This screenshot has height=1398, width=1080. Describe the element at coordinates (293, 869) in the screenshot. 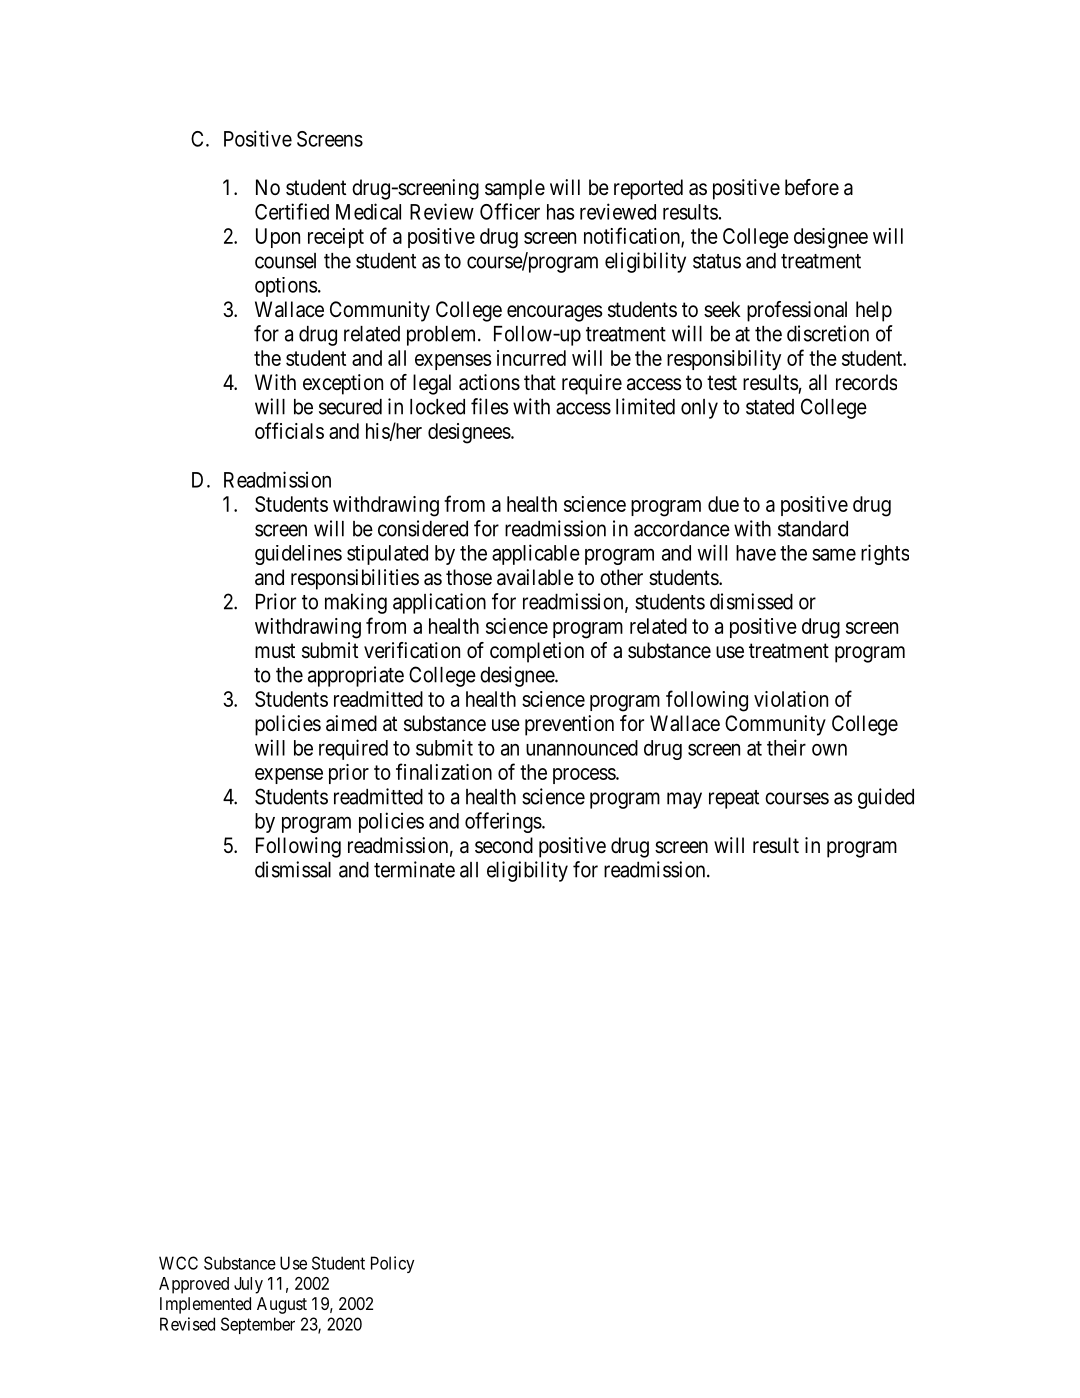

I see `dismissal` at that location.
